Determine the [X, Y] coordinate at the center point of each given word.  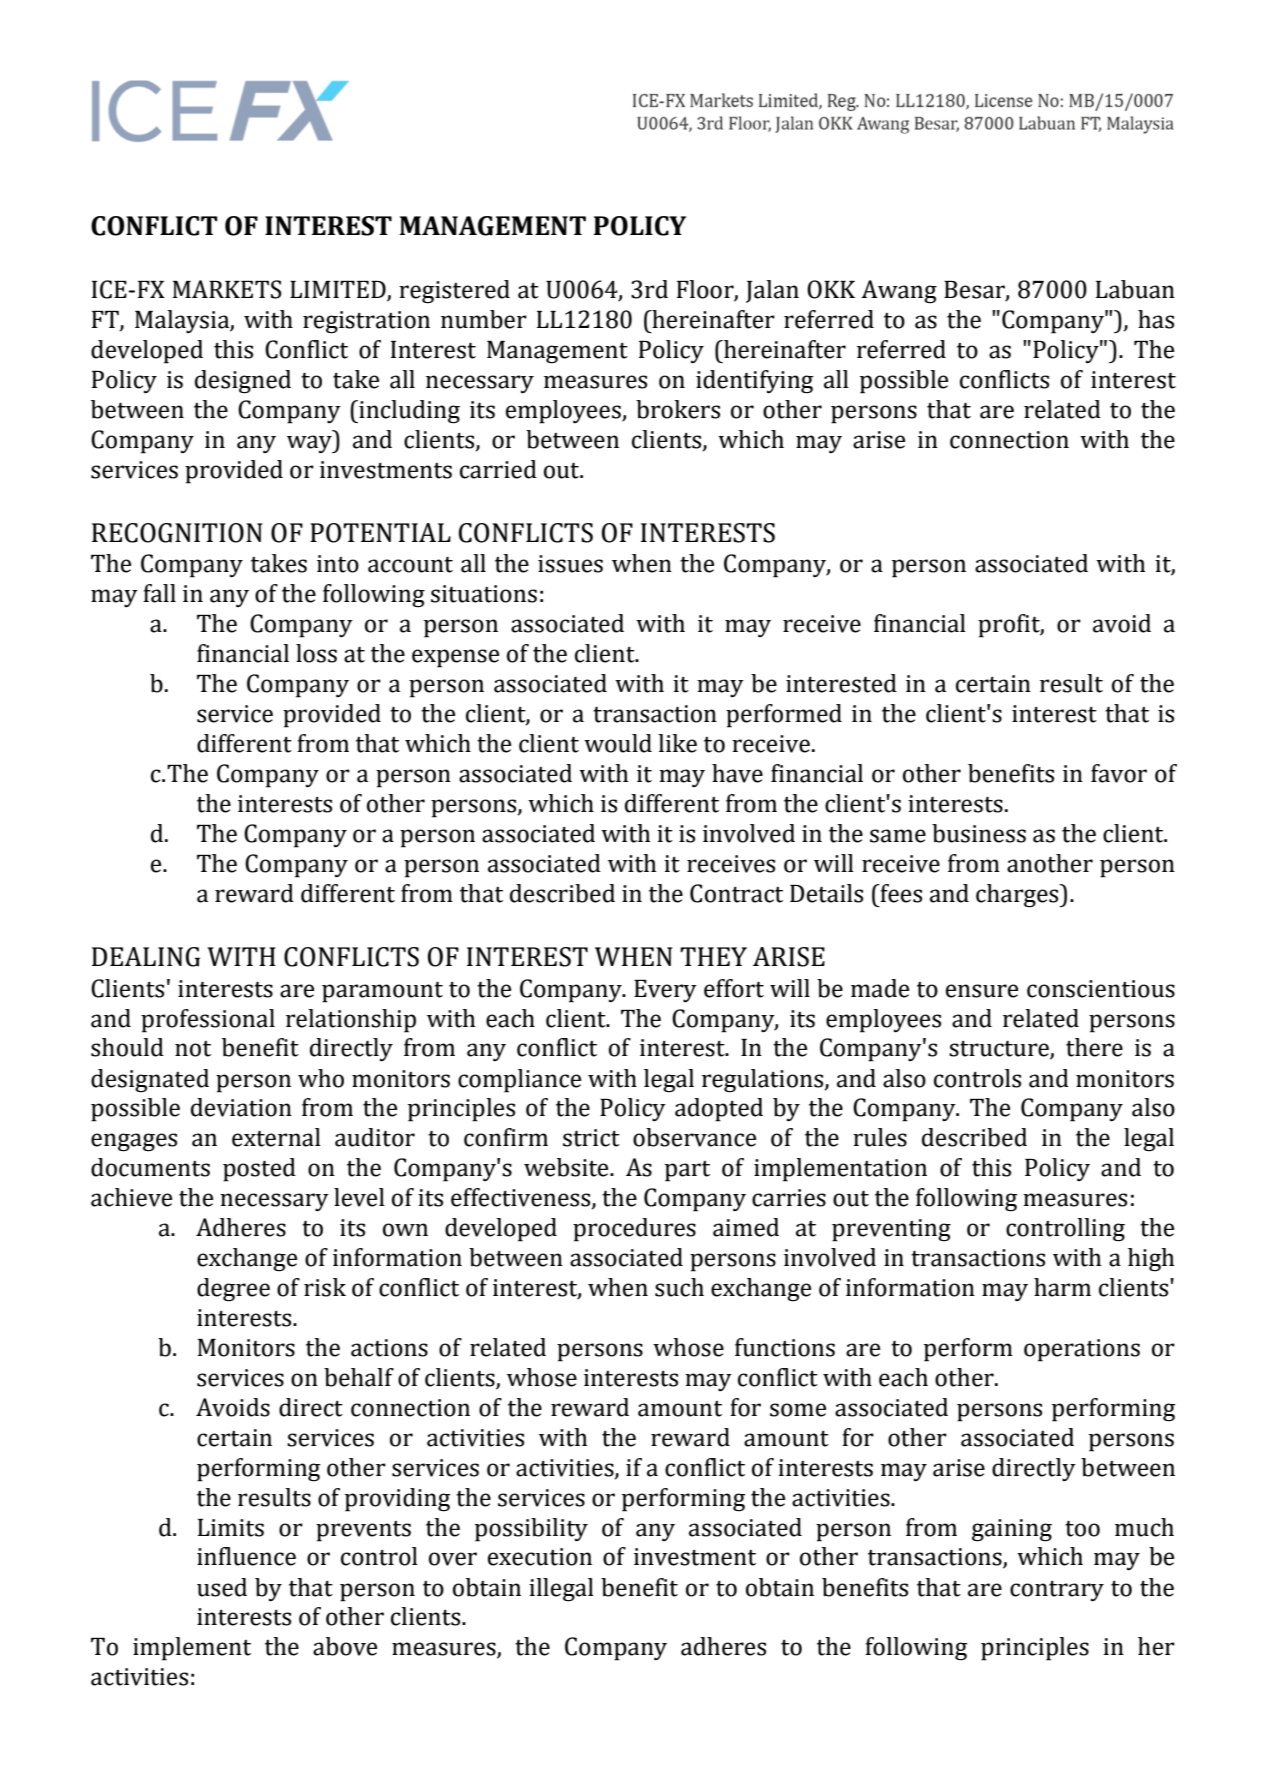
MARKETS [227, 289]
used [222, 1587]
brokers [678, 409]
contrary [1057, 1591]
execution [540, 1557]
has [1156, 319]
